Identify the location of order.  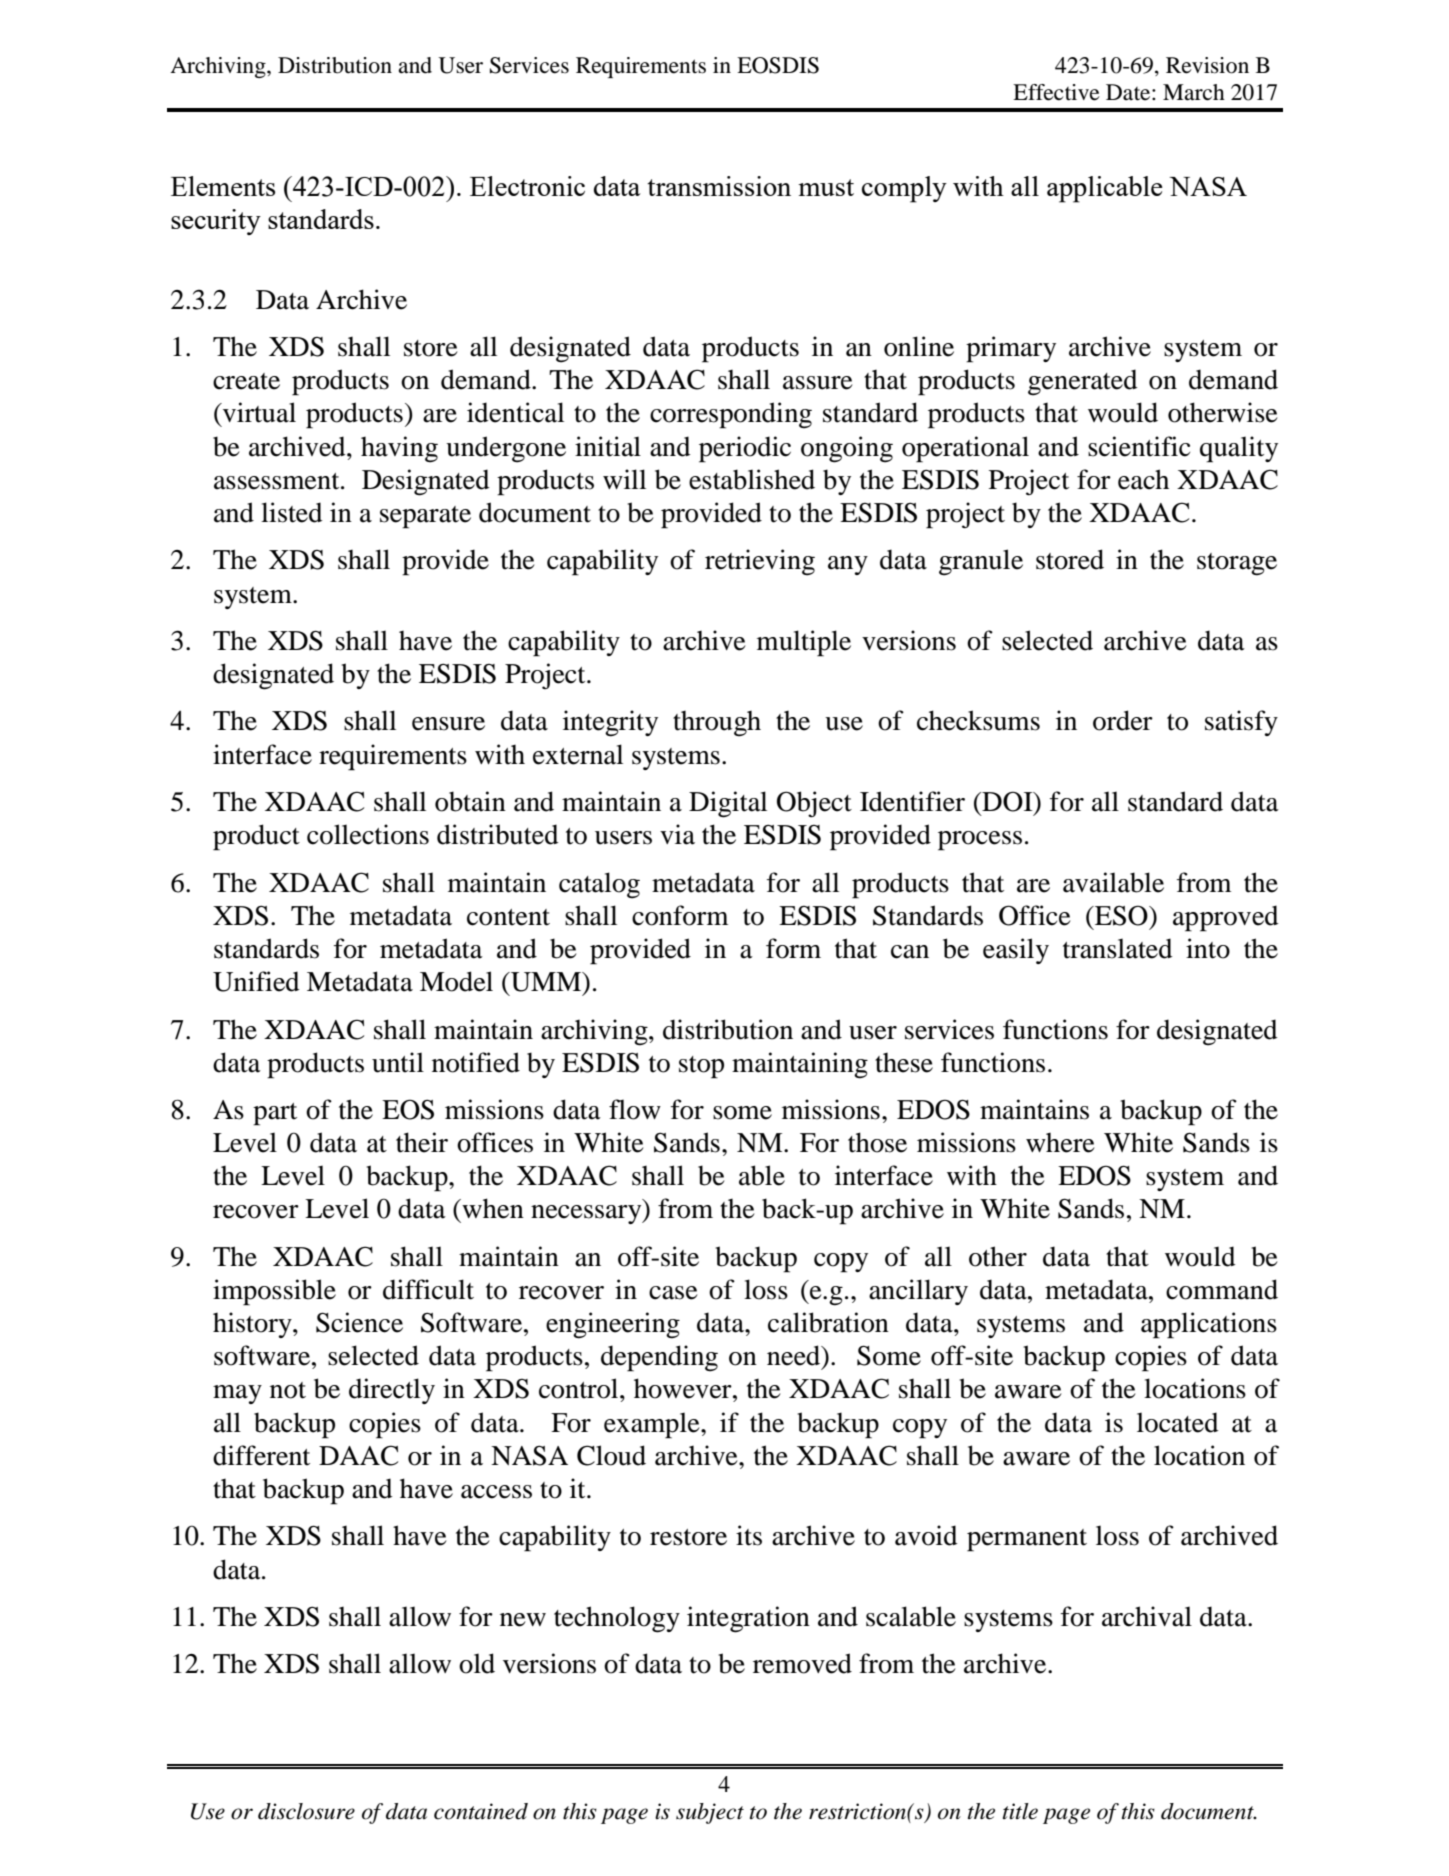
(1123, 720).
